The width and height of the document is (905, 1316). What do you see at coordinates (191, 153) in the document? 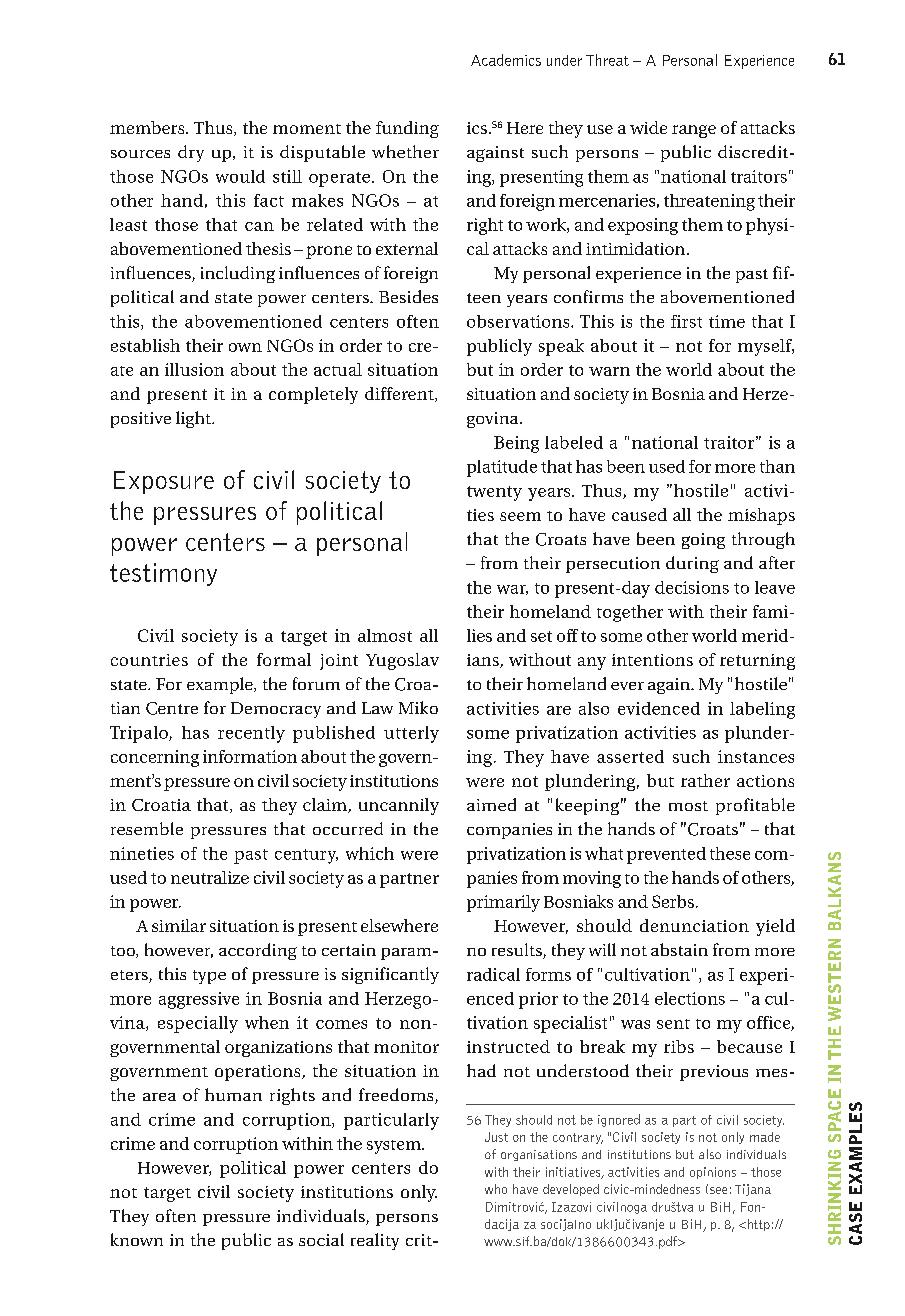
I see `dry` at bounding box center [191, 153].
